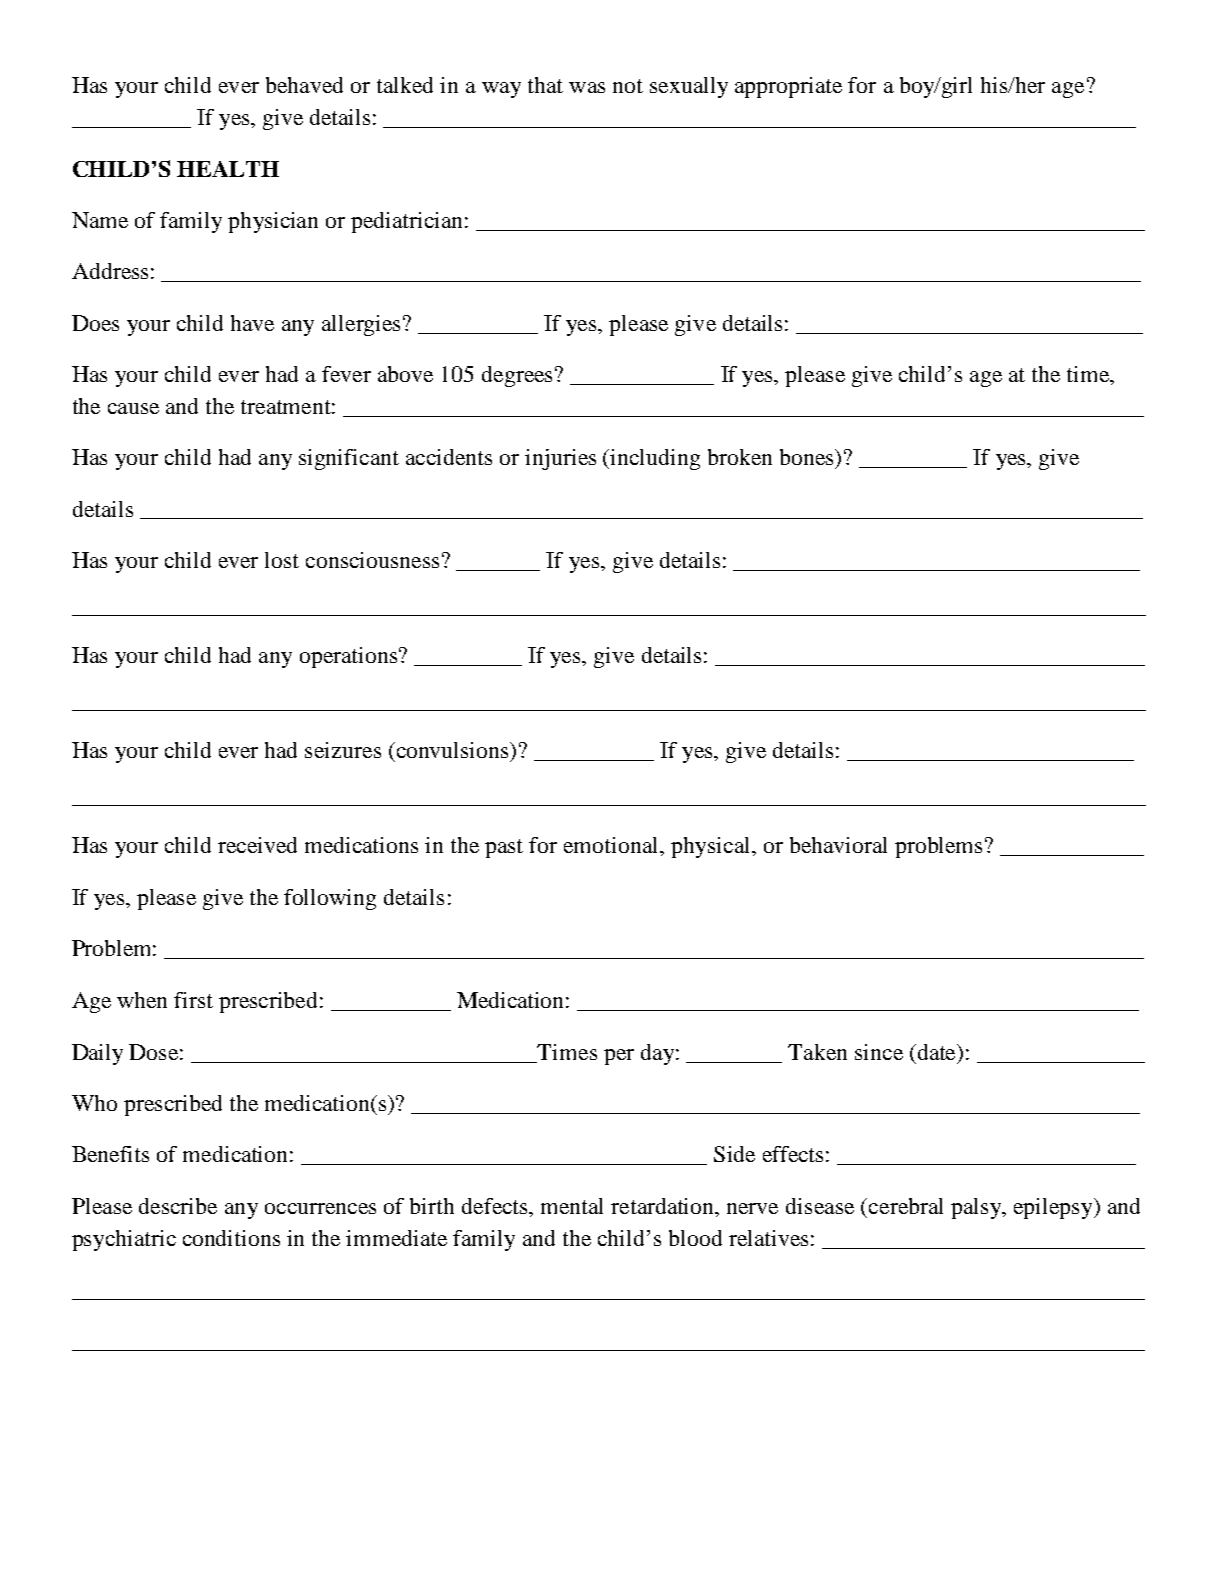  What do you see at coordinates (788, 87) in the image?
I see `appropriate` at bounding box center [788, 87].
